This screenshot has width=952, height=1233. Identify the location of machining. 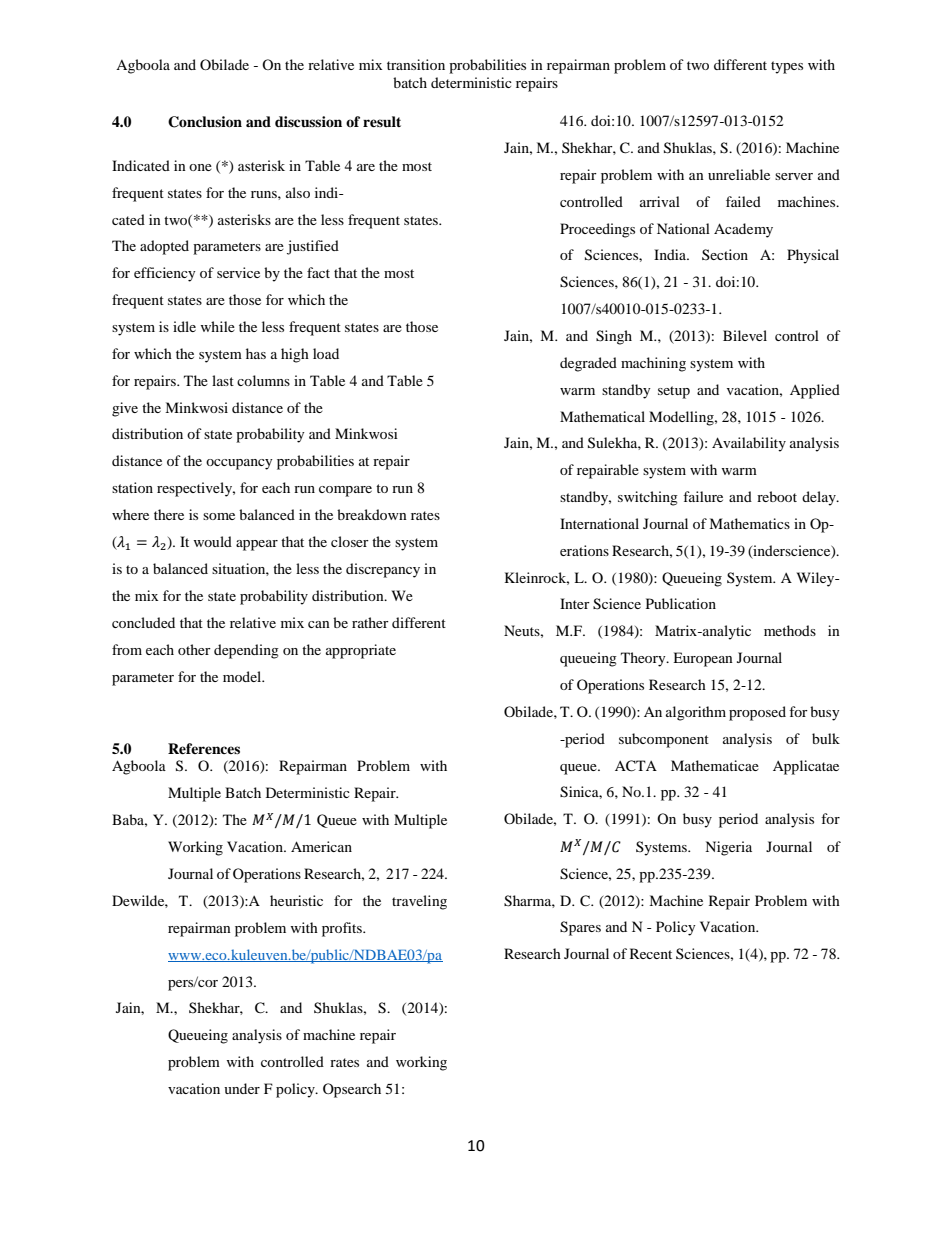
(653, 364).
